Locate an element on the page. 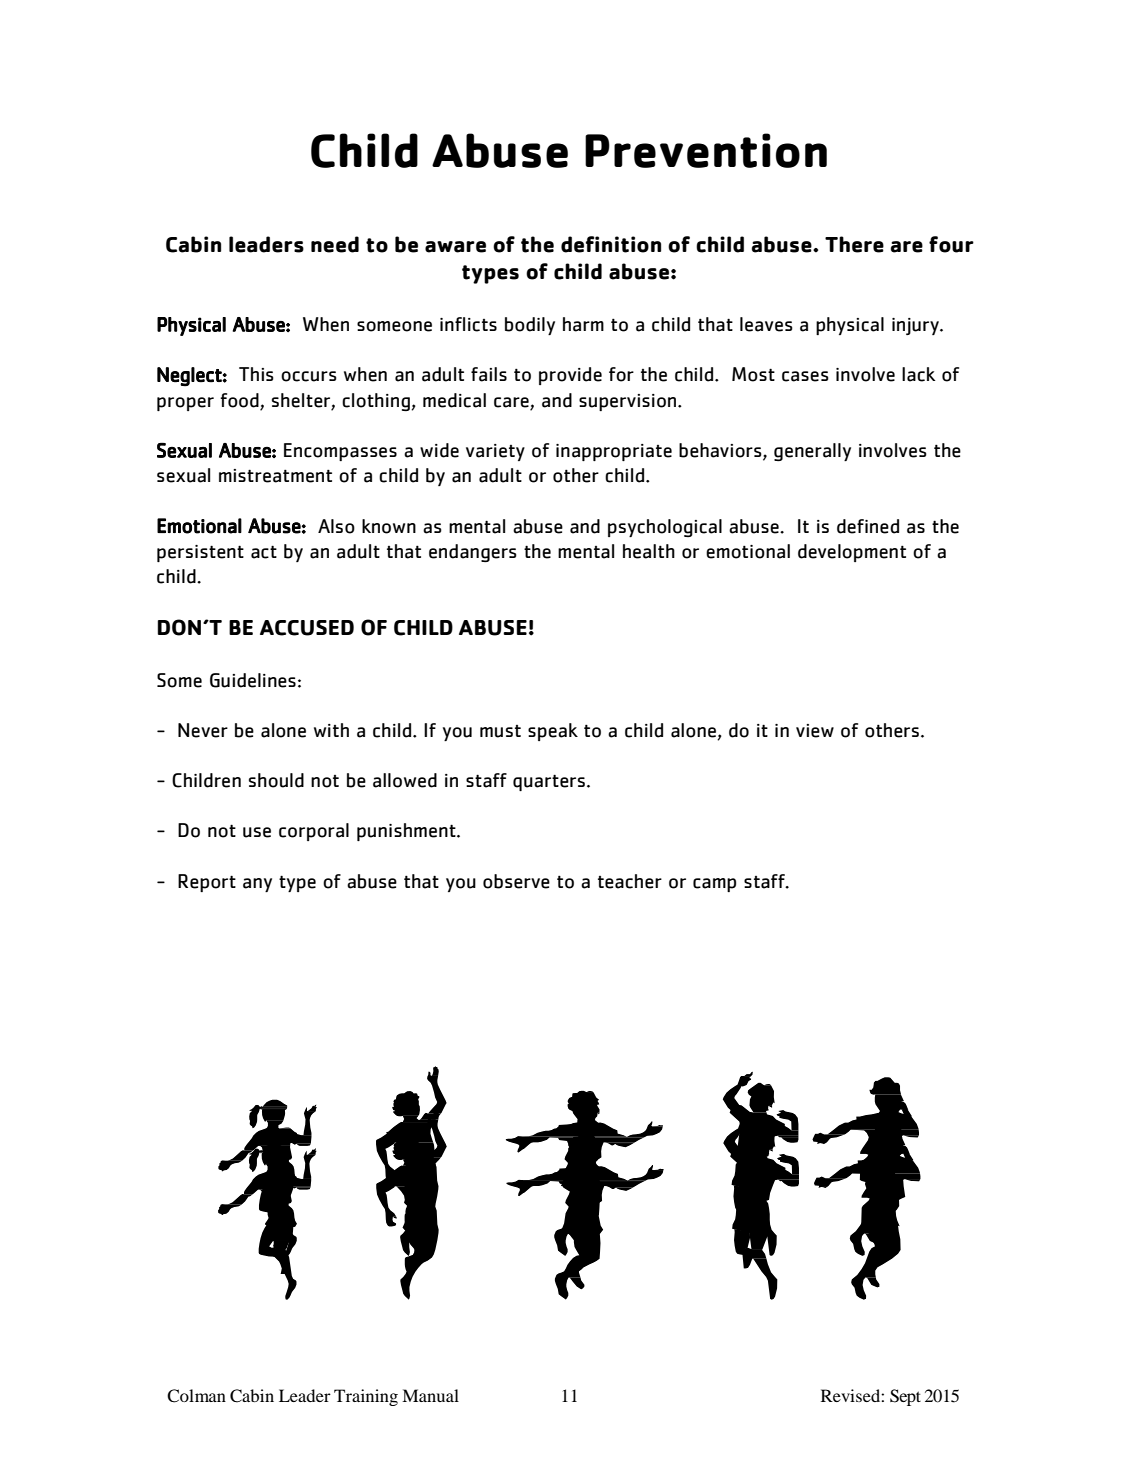 Image resolution: width=1139 pixels, height=1474 pixels. should is located at coordinates (276, 780).
